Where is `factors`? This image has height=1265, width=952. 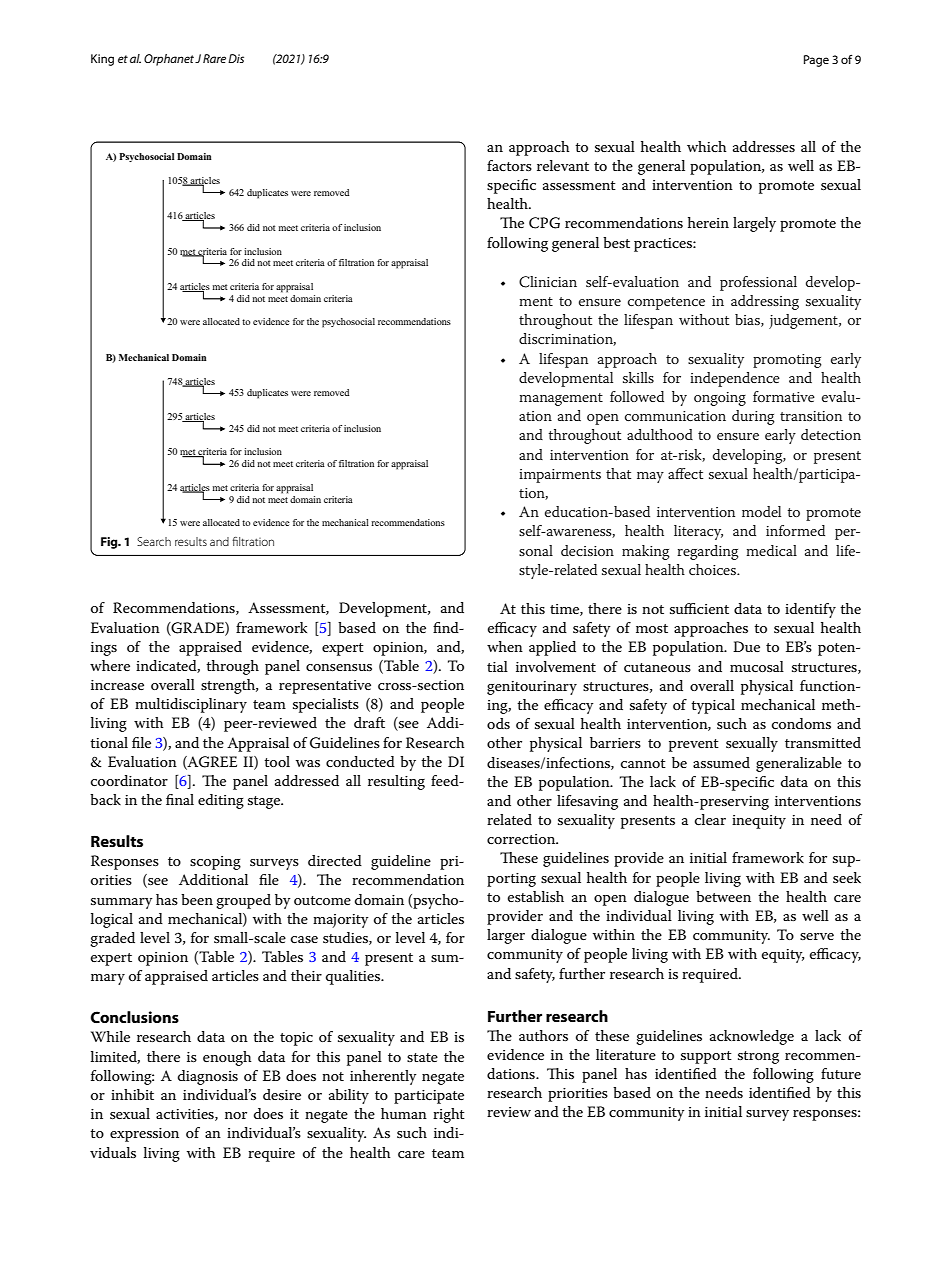
factors is located at coordinates (509, 165).
